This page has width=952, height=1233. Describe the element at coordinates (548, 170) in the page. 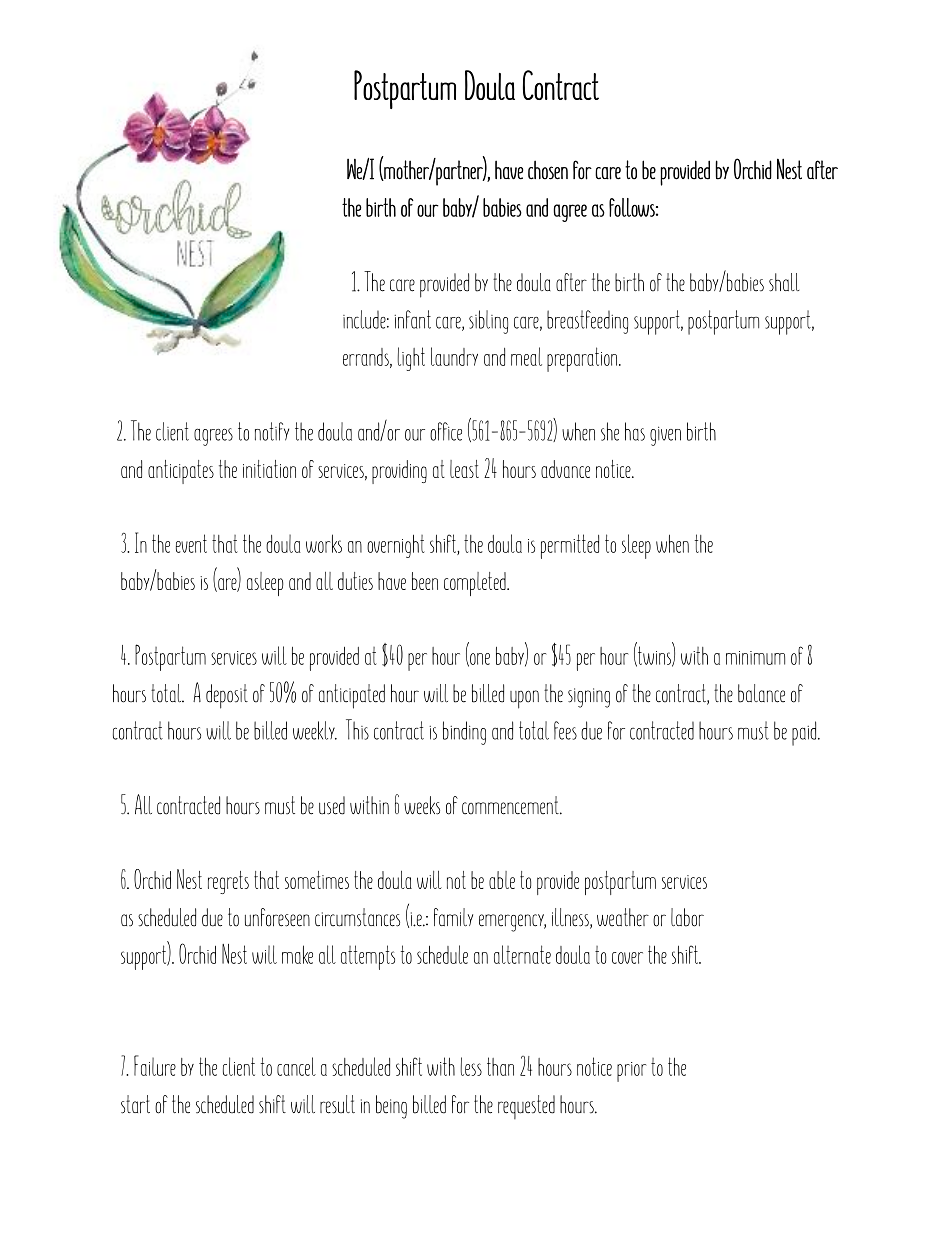

I see `chosen` at that location.
